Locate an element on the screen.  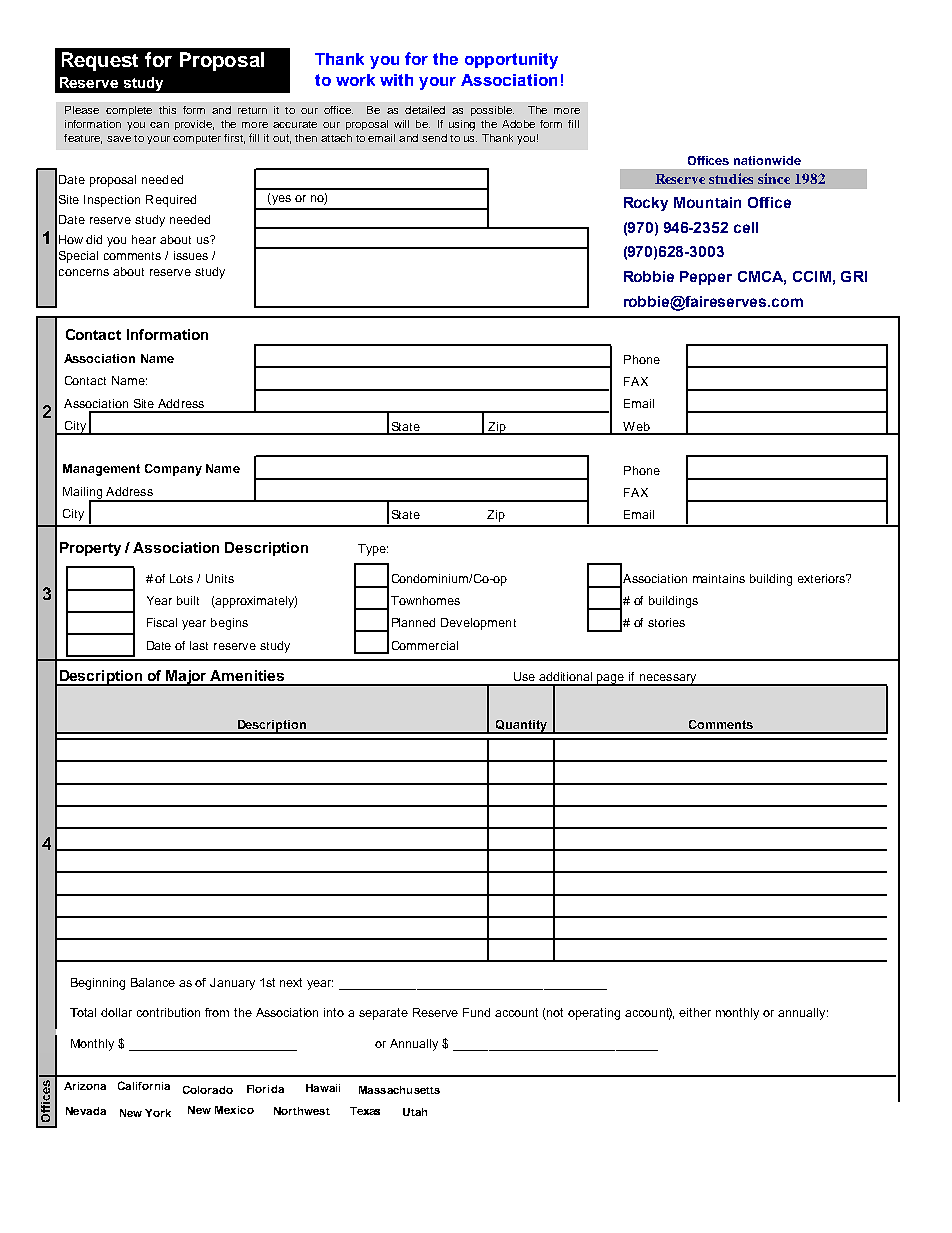
GRI is located at coordinates (854, 276).
